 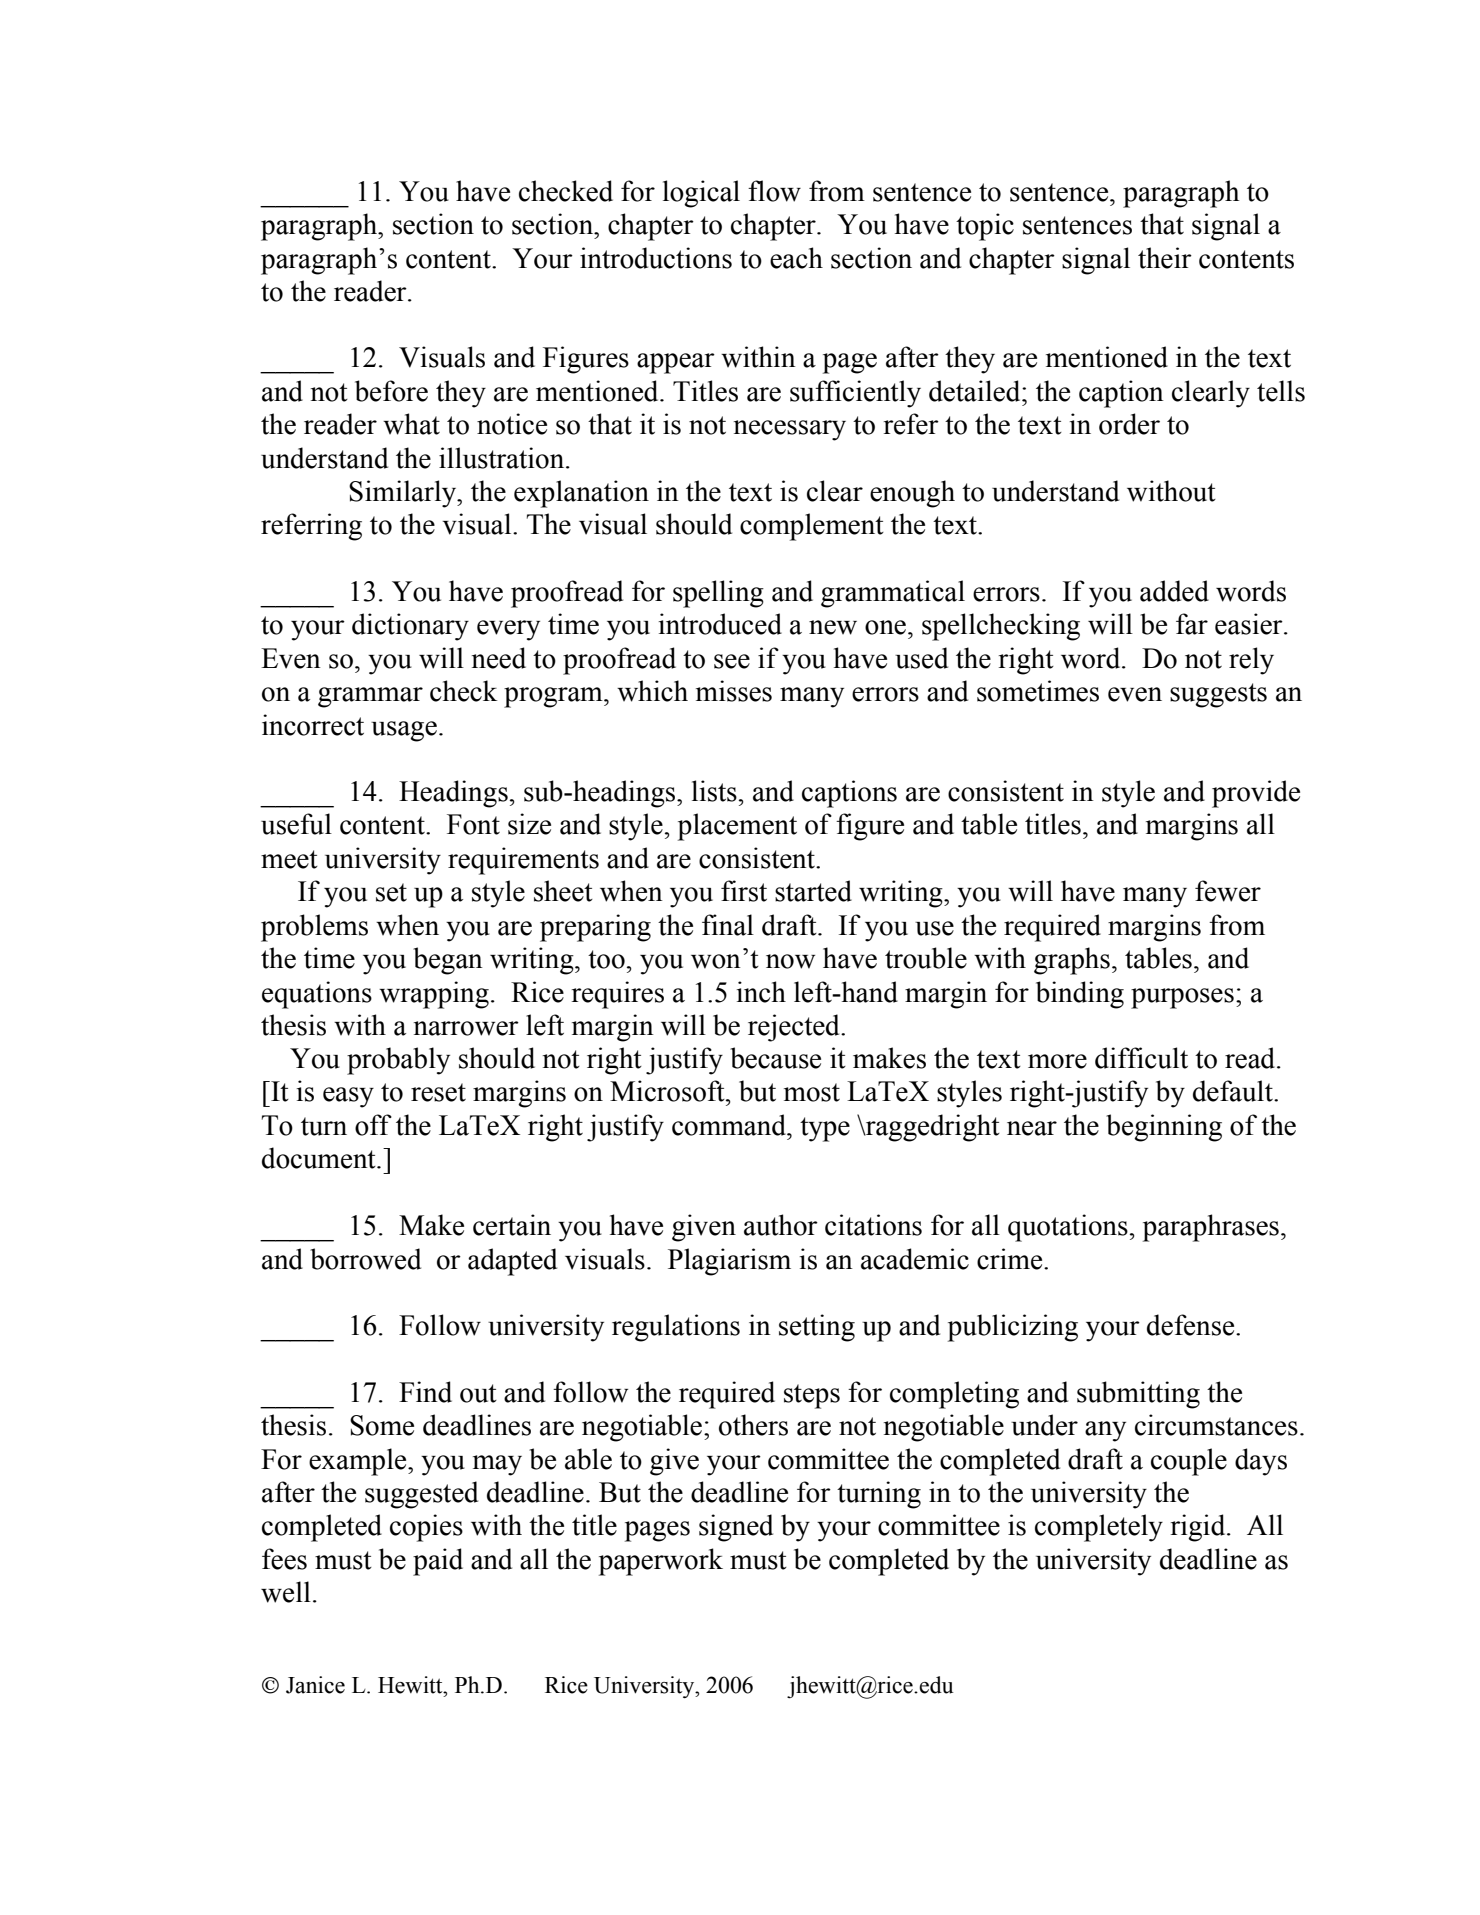 I want to click on misses, so click(x=734, y=691).
